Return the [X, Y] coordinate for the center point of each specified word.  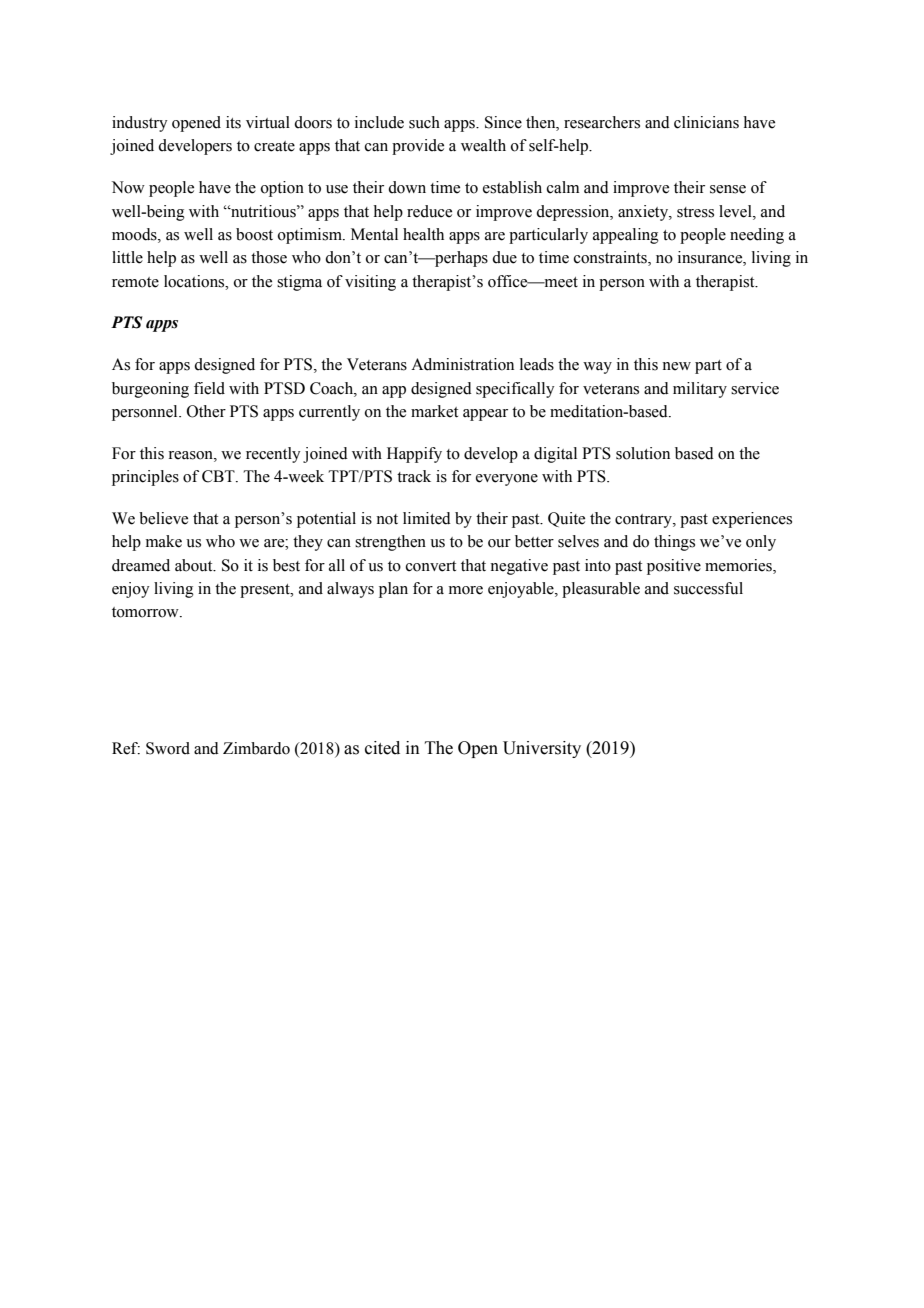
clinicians [706, 122]
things [674, 543]
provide [418, 147]
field [209, 388]
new [676, 366]
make [164, 541]
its [233, 122]
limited [427, 518]
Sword [168, 748]
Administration [462, 364]
